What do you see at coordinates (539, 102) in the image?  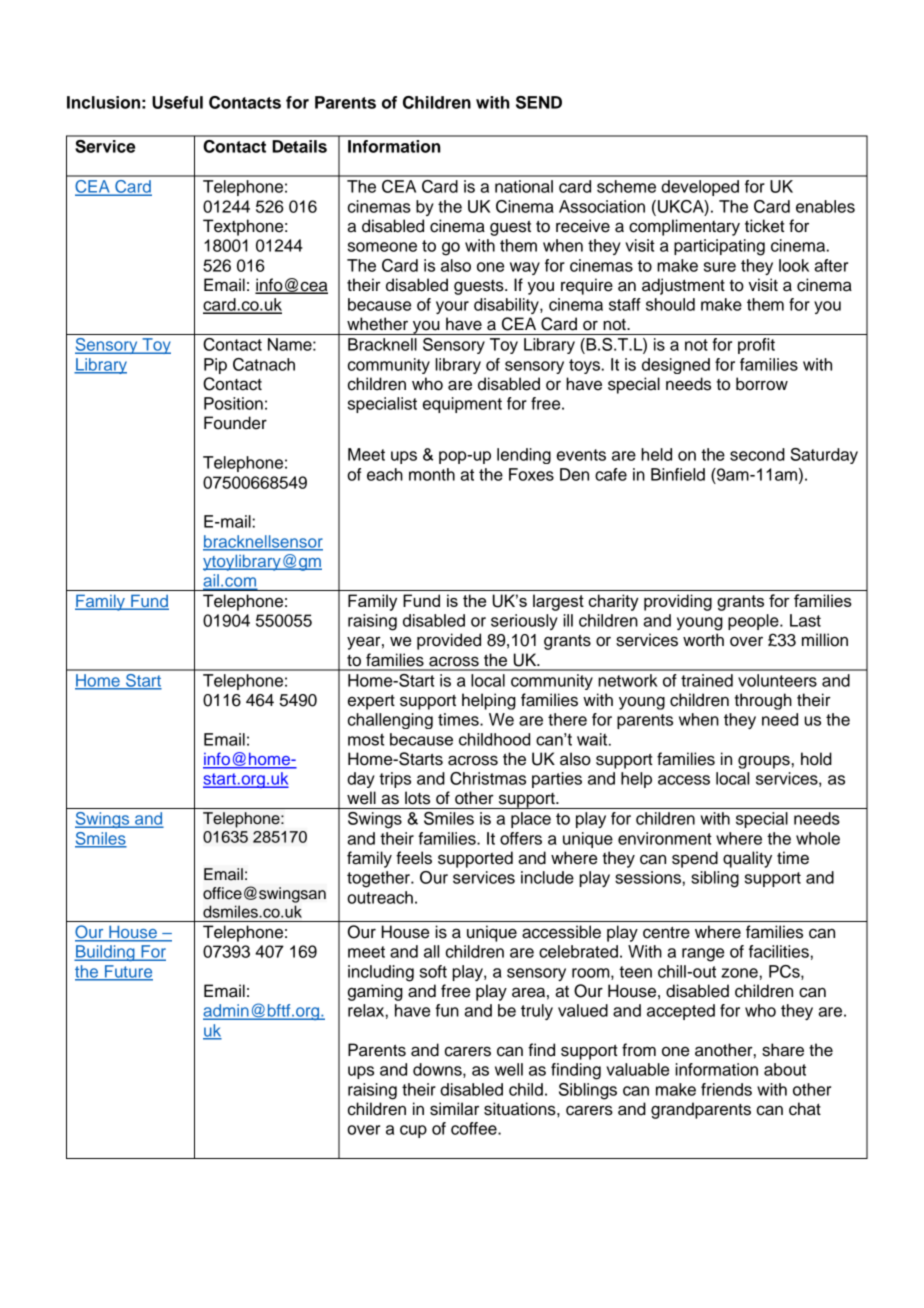 I see `SEND` at bounding box center [539, 102].
